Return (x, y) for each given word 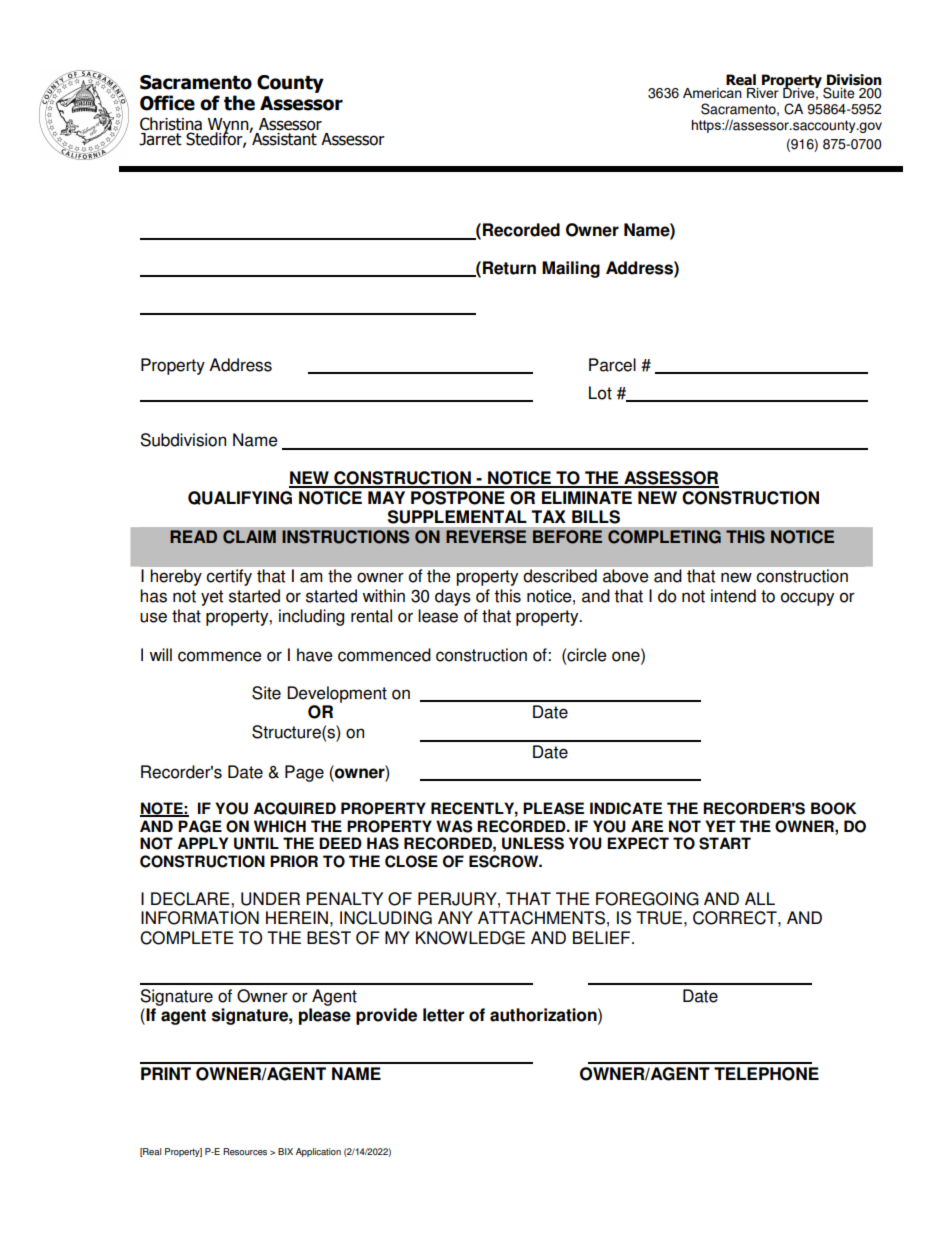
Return (509, 268)
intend (733, 596)
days (453, 597)
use (153, 617)
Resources (245, 1151)
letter (443, 1015)
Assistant (283, 138)
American (712, 91)
